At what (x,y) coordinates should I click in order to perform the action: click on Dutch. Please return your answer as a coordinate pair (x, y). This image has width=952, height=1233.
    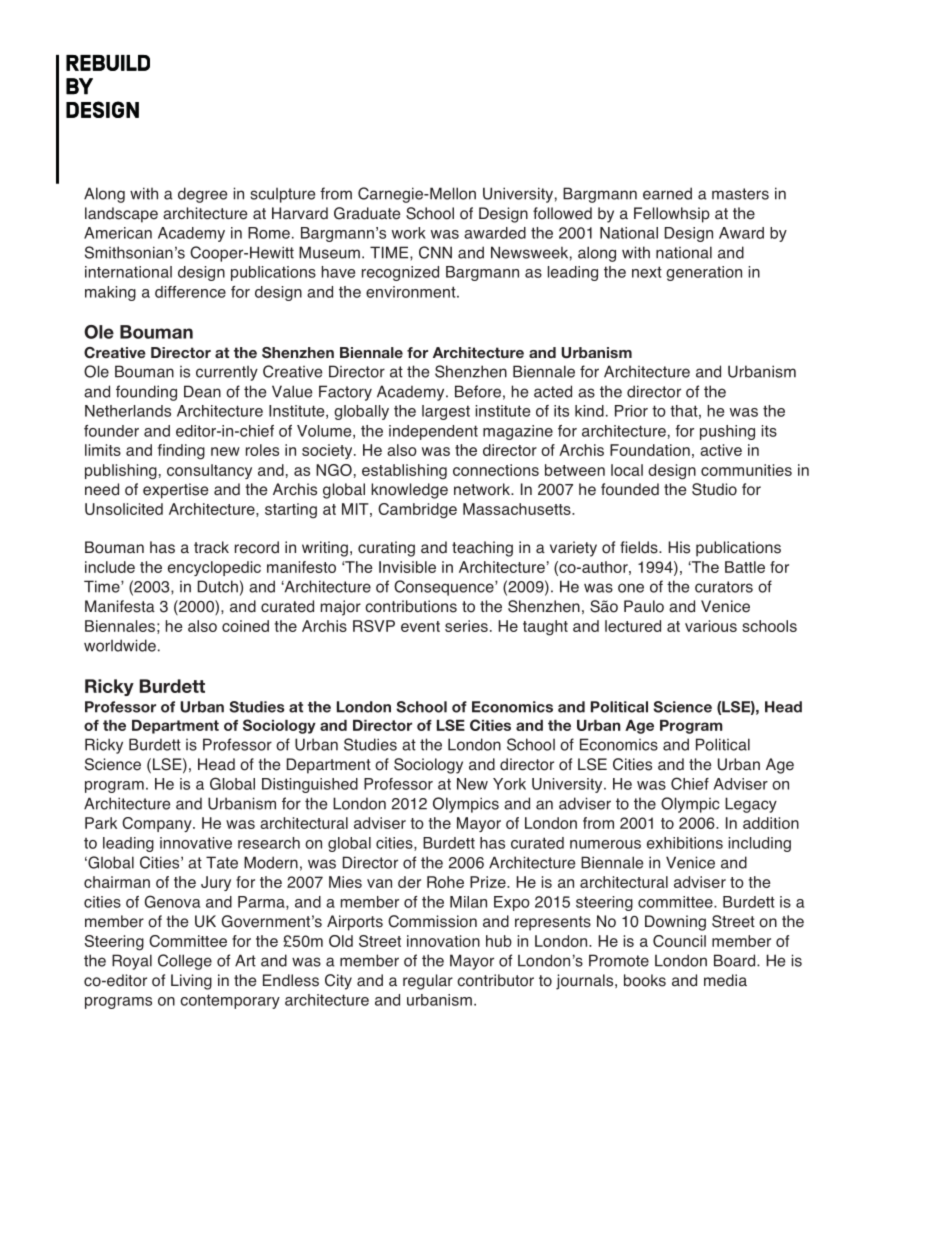
    Looking at the image, I should click on (218, 586).
